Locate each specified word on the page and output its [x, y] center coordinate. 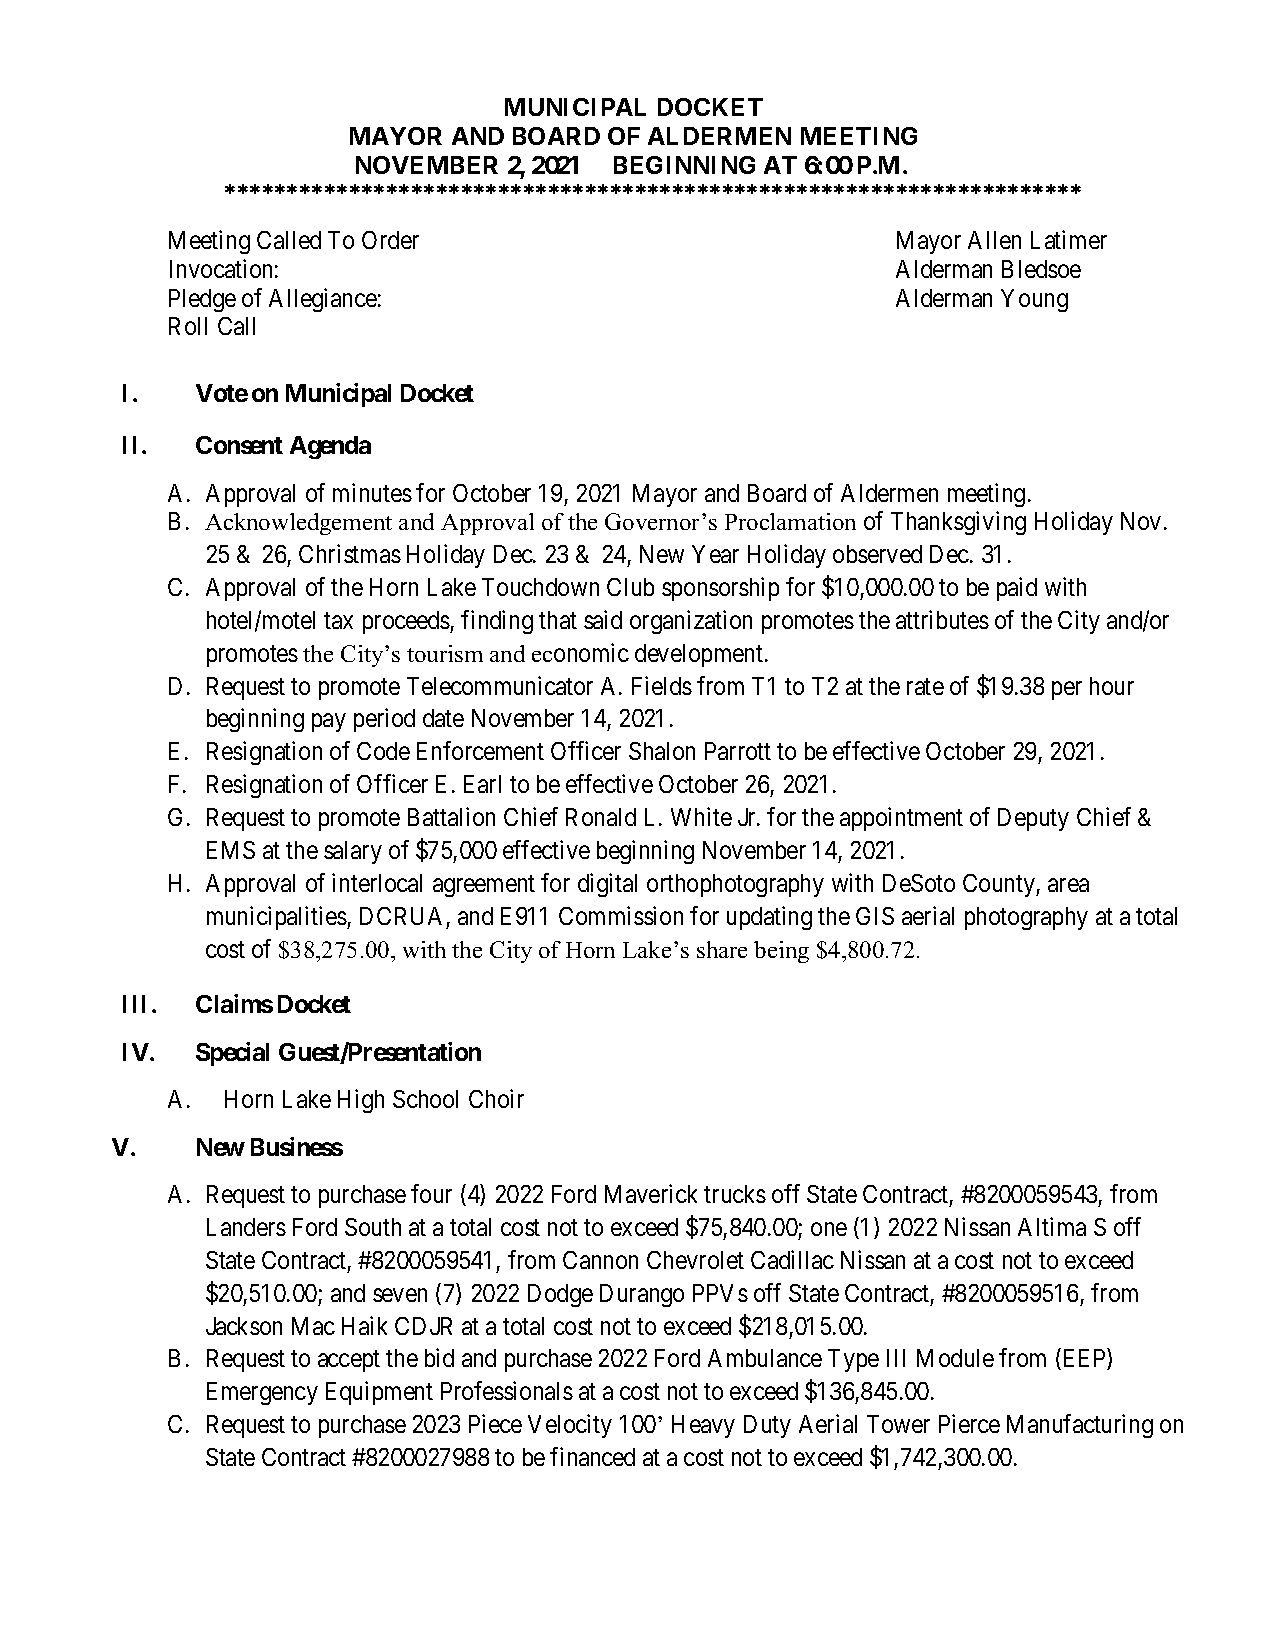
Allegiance [323, 300]
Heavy [703, 1426]
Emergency [262, 1393]
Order [390, 240]
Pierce [969, 1423]
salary [353, 852]
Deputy [1033, 819]
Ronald [601, 817]
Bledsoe [1041, 269]
